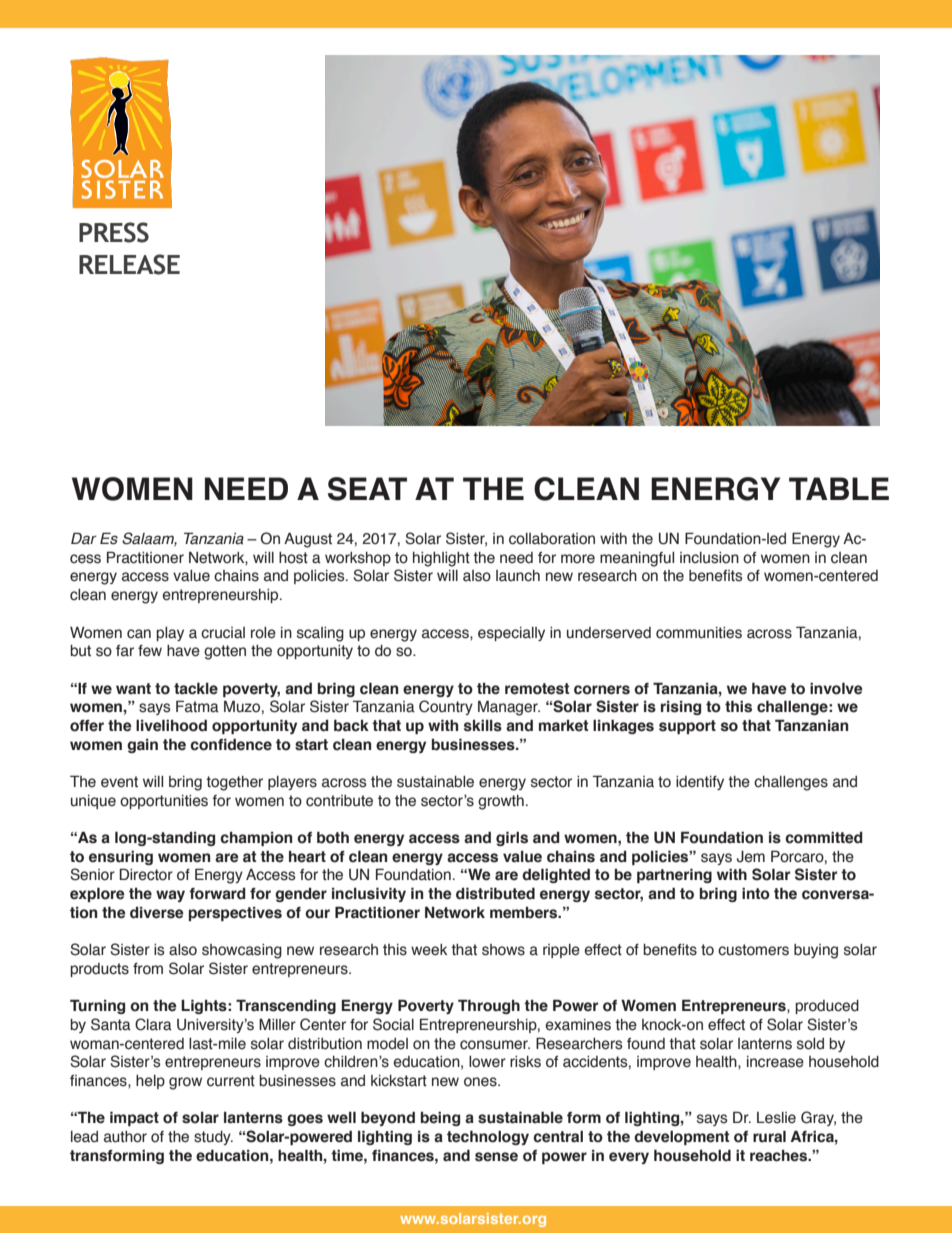 This screenshot has width=952, height=1233. What do you see at coordinates (512, 838) in the screenshot?
I see `girls` at bounding box center [512, 838].
